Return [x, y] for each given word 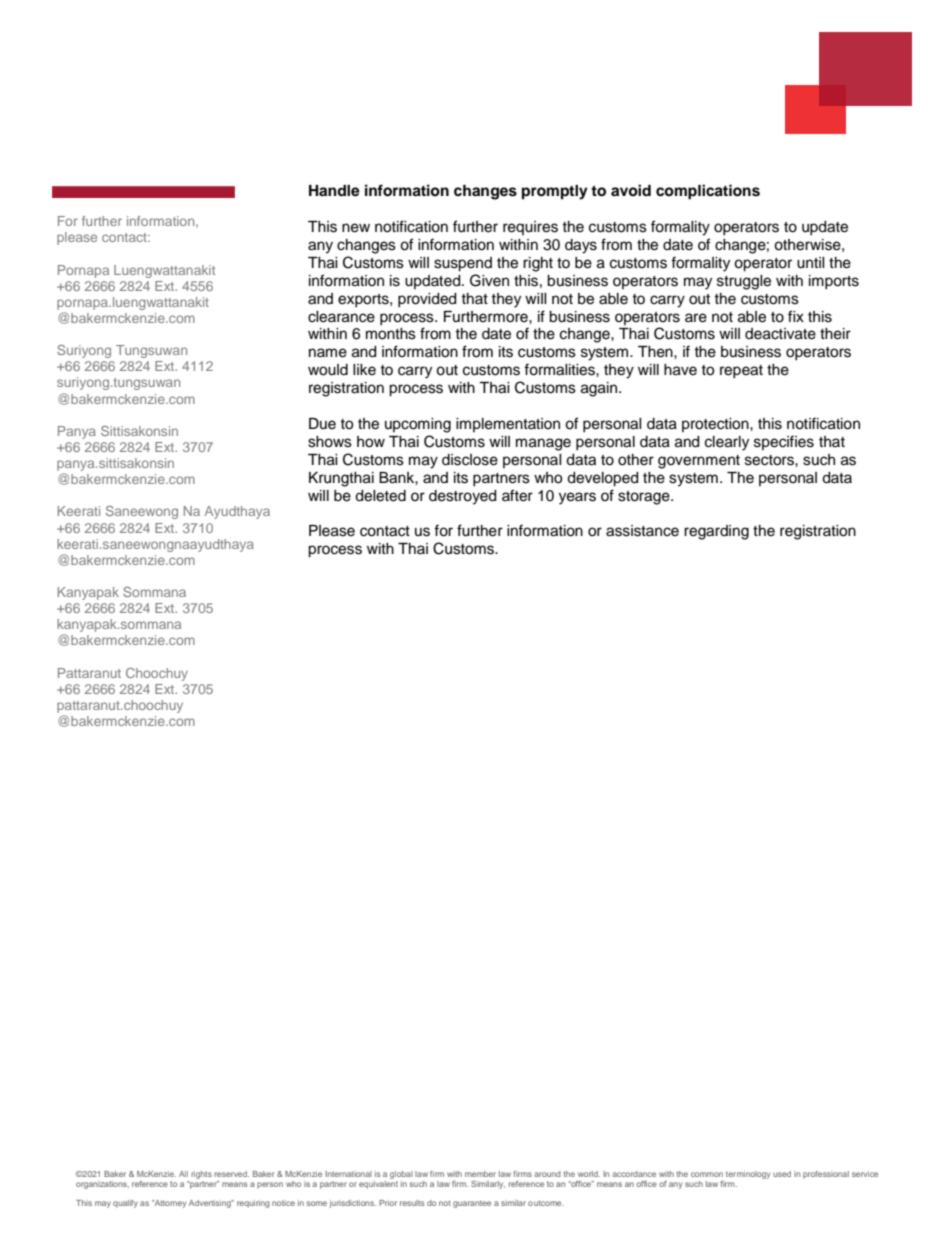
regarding [716, 532]
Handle [334, 191]
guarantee [472, 1204]
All [183, 1174]
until [811, 263]
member [480, 1174]
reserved [231, 1174]
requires [530, 228]
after [517, 495]
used [782, 1174]
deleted [380, 496]
